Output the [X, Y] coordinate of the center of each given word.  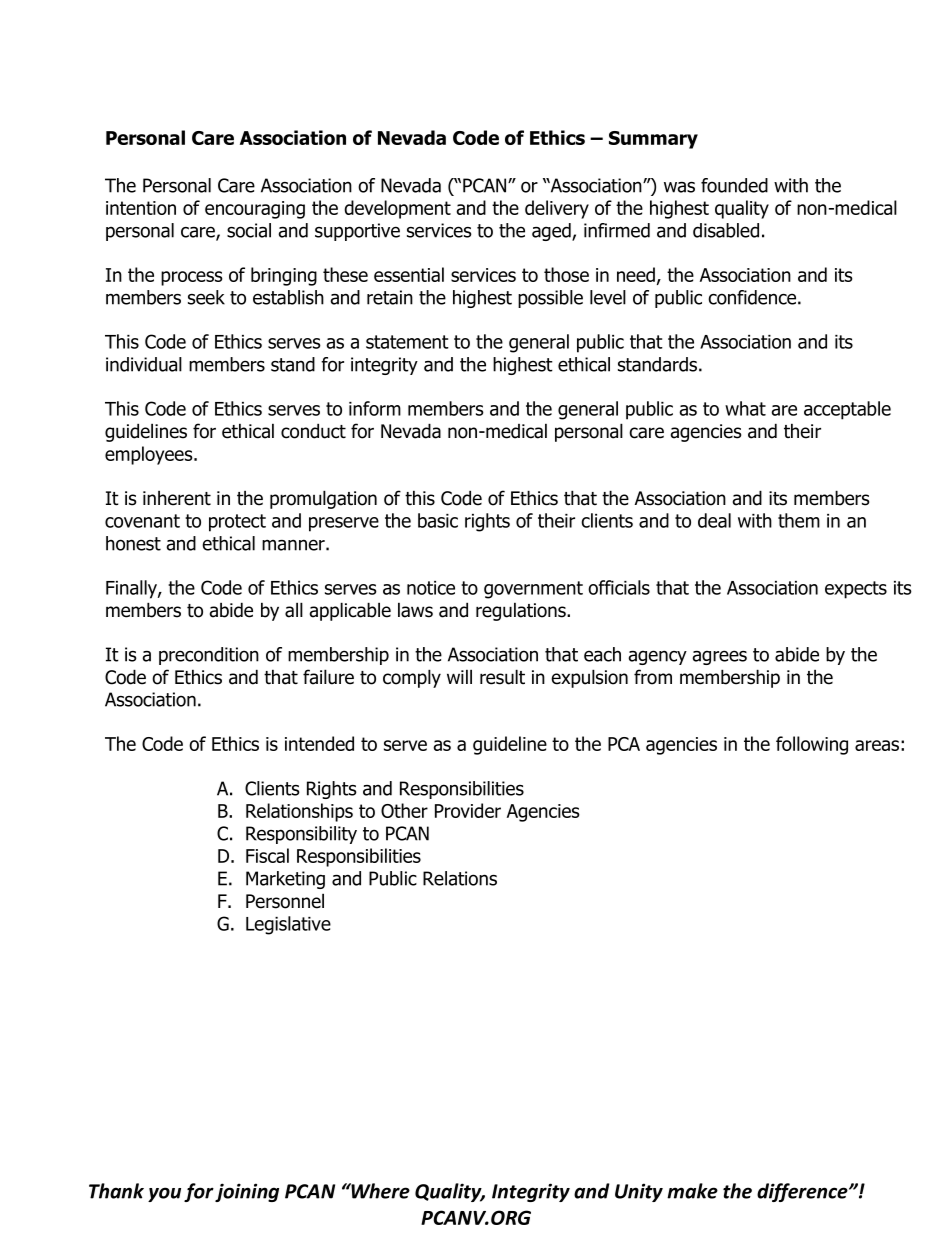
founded [734, 185]
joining [247, 1192]
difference [803, 1192]
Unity [639, 1192]
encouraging [255, 210]
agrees [719, 657]
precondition [209, 656]
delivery [557, 209]
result [502, 677]
